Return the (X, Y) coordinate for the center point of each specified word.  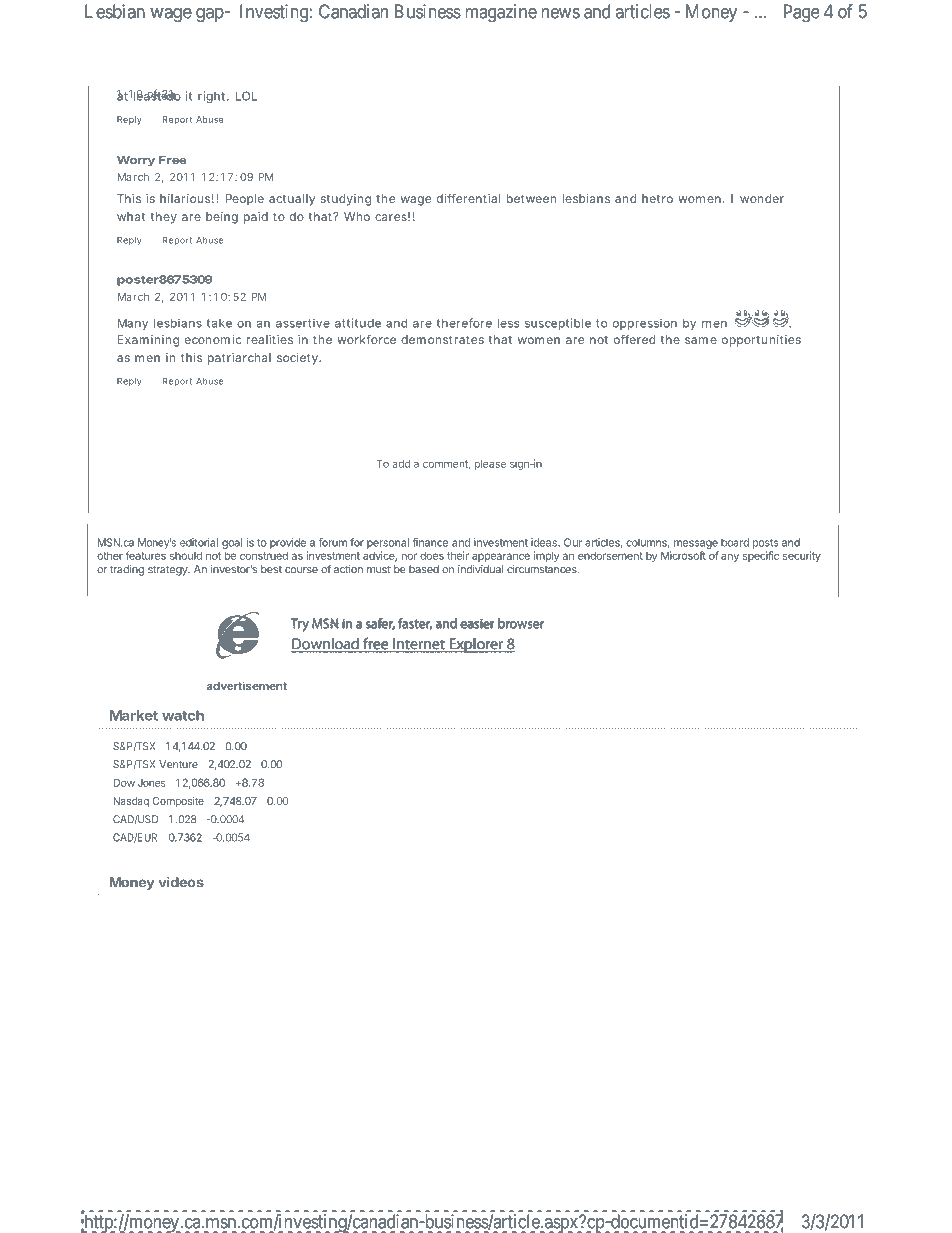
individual (480, 569)
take (219, 323)
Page (801, 13)
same (701, 340)
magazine (501, 13)
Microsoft (683, 555)
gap (210, 15)
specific (761, 556)
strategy (169, 570)
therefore (464, 323)
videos (181, 882)
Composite (178, 802)
